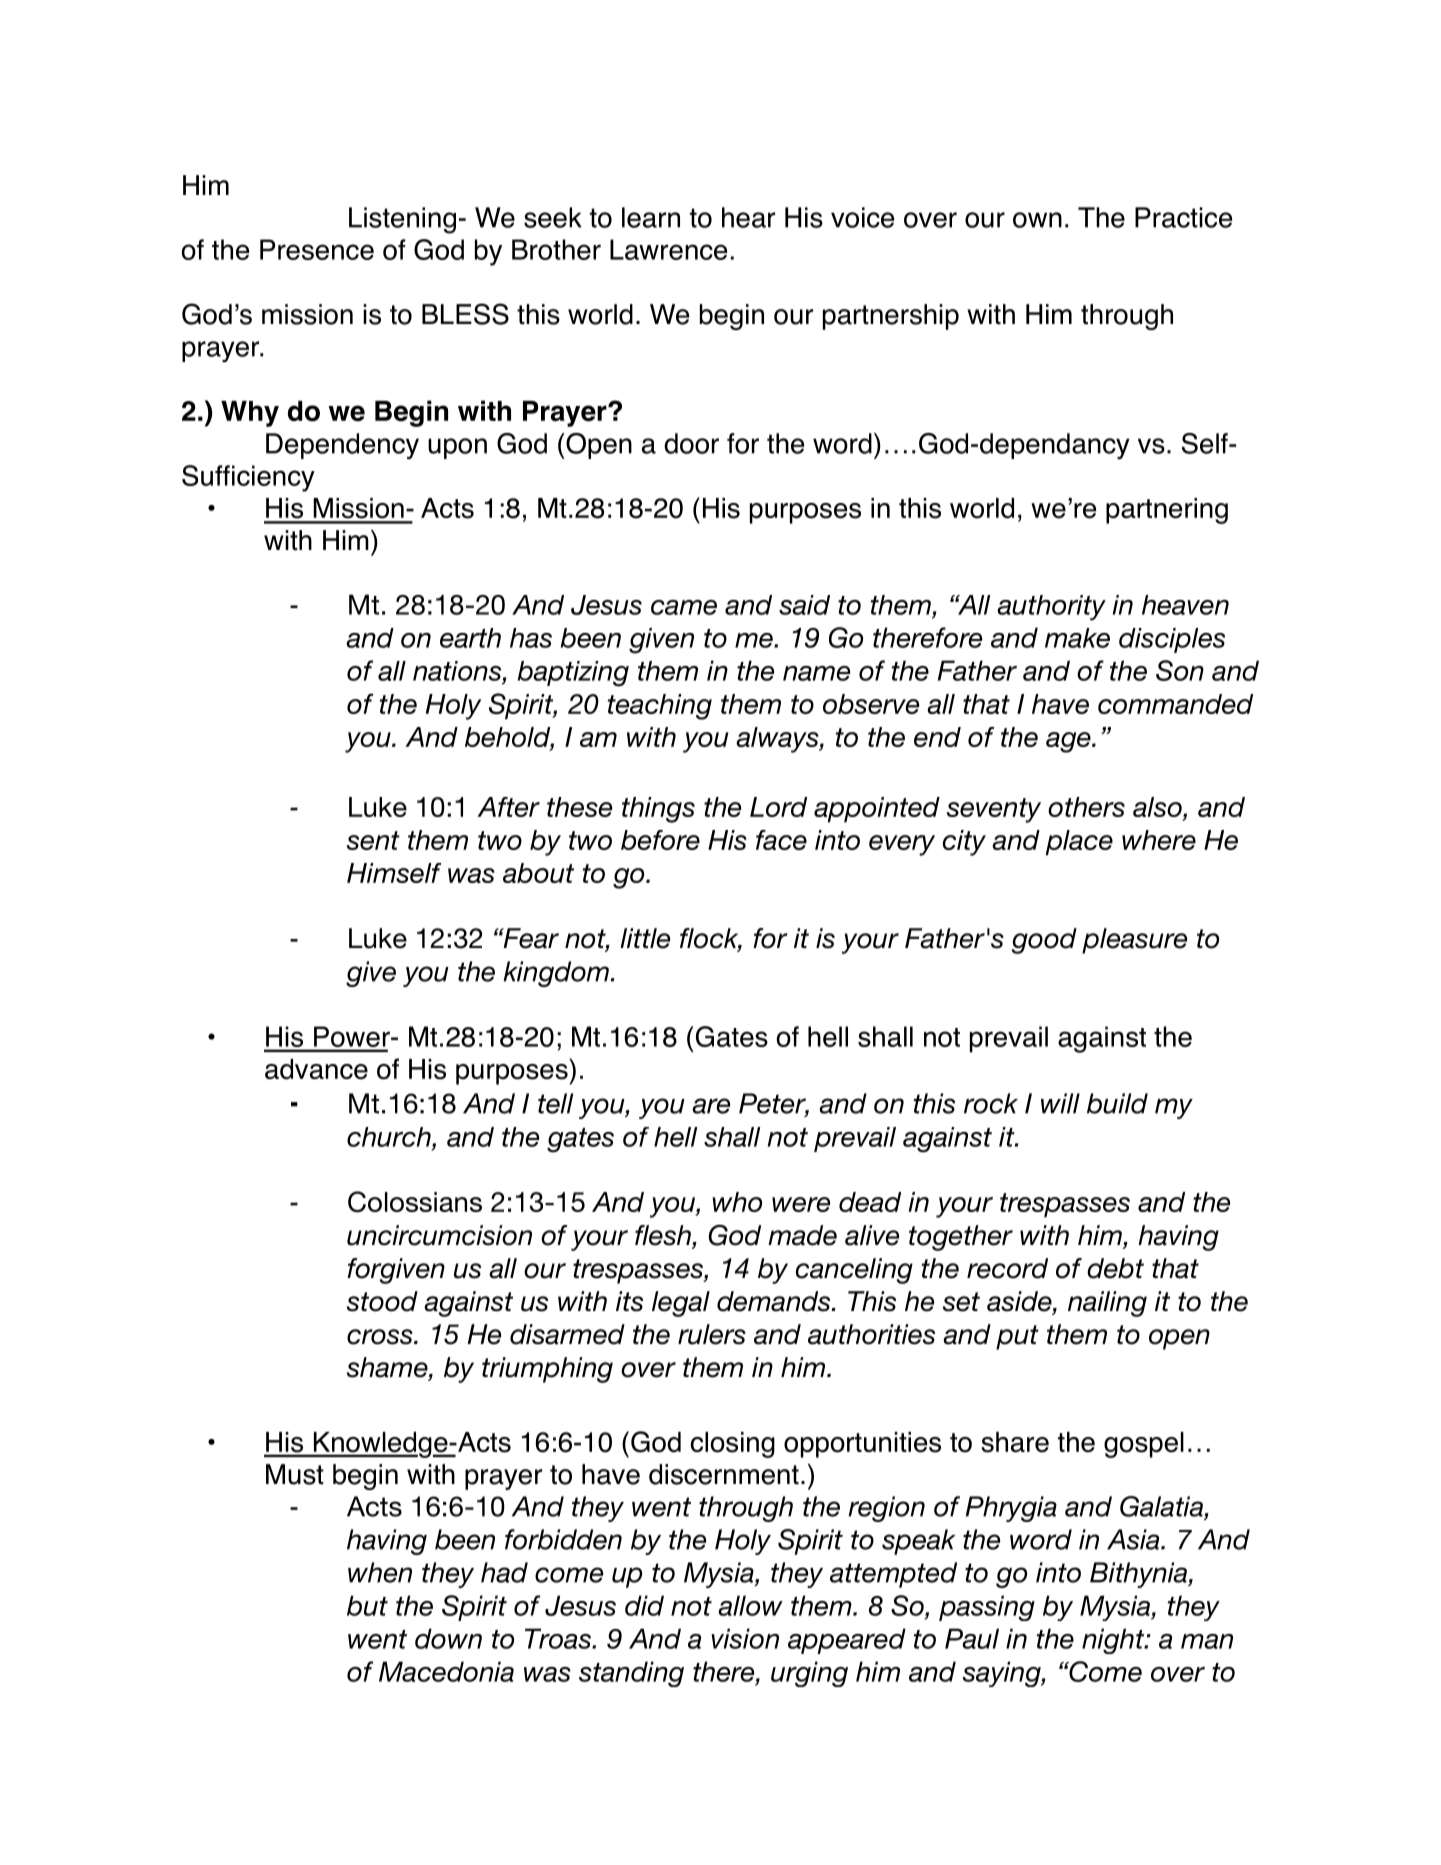 The image size is (1441, 1865). Describe the element at coordinates (317, 249) in the screenshot. I see `Presence` at that location.
